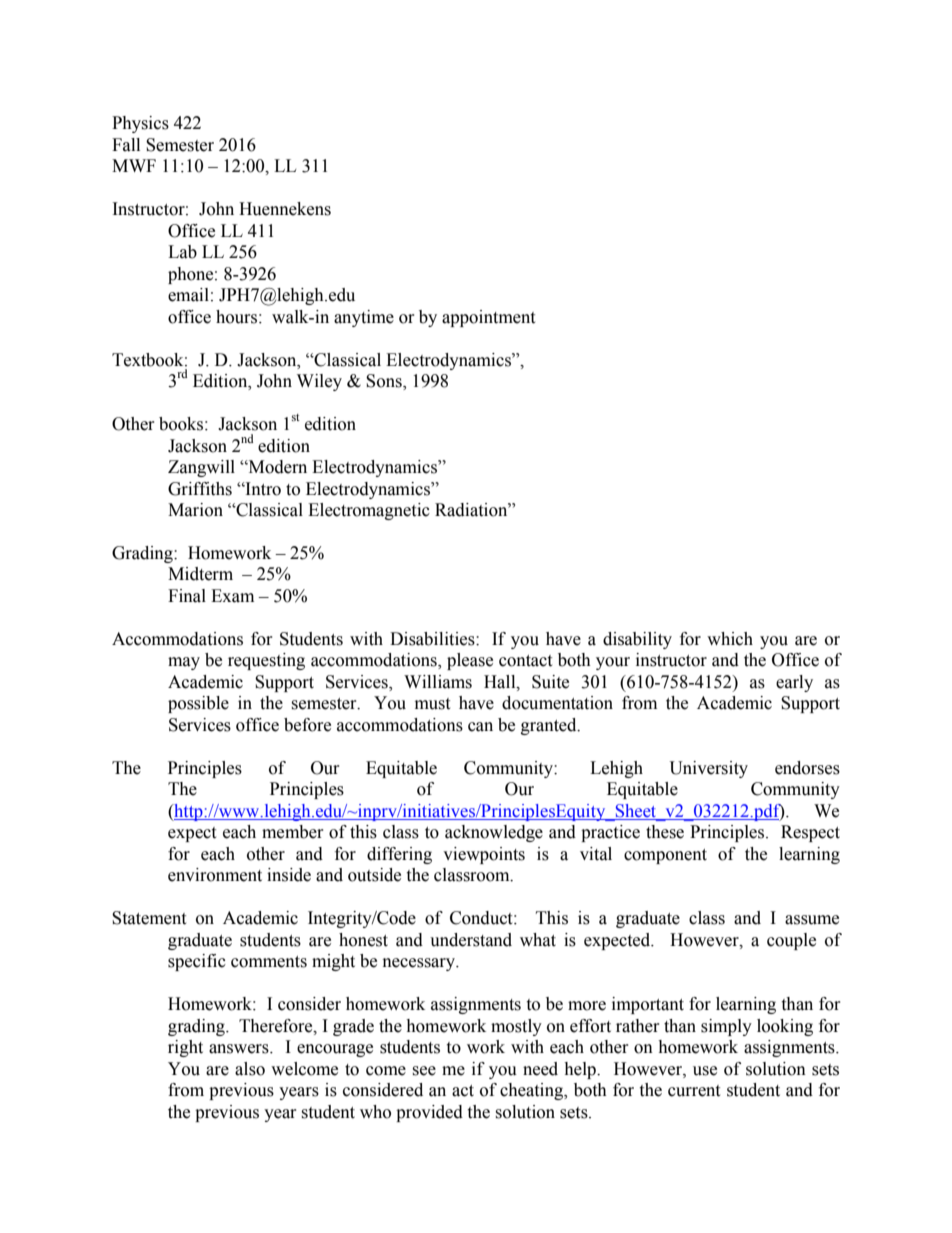  What do you see at coordinates (250, 1069) in the screenshot?
I see `also` at bounding box center [250, 1069].
